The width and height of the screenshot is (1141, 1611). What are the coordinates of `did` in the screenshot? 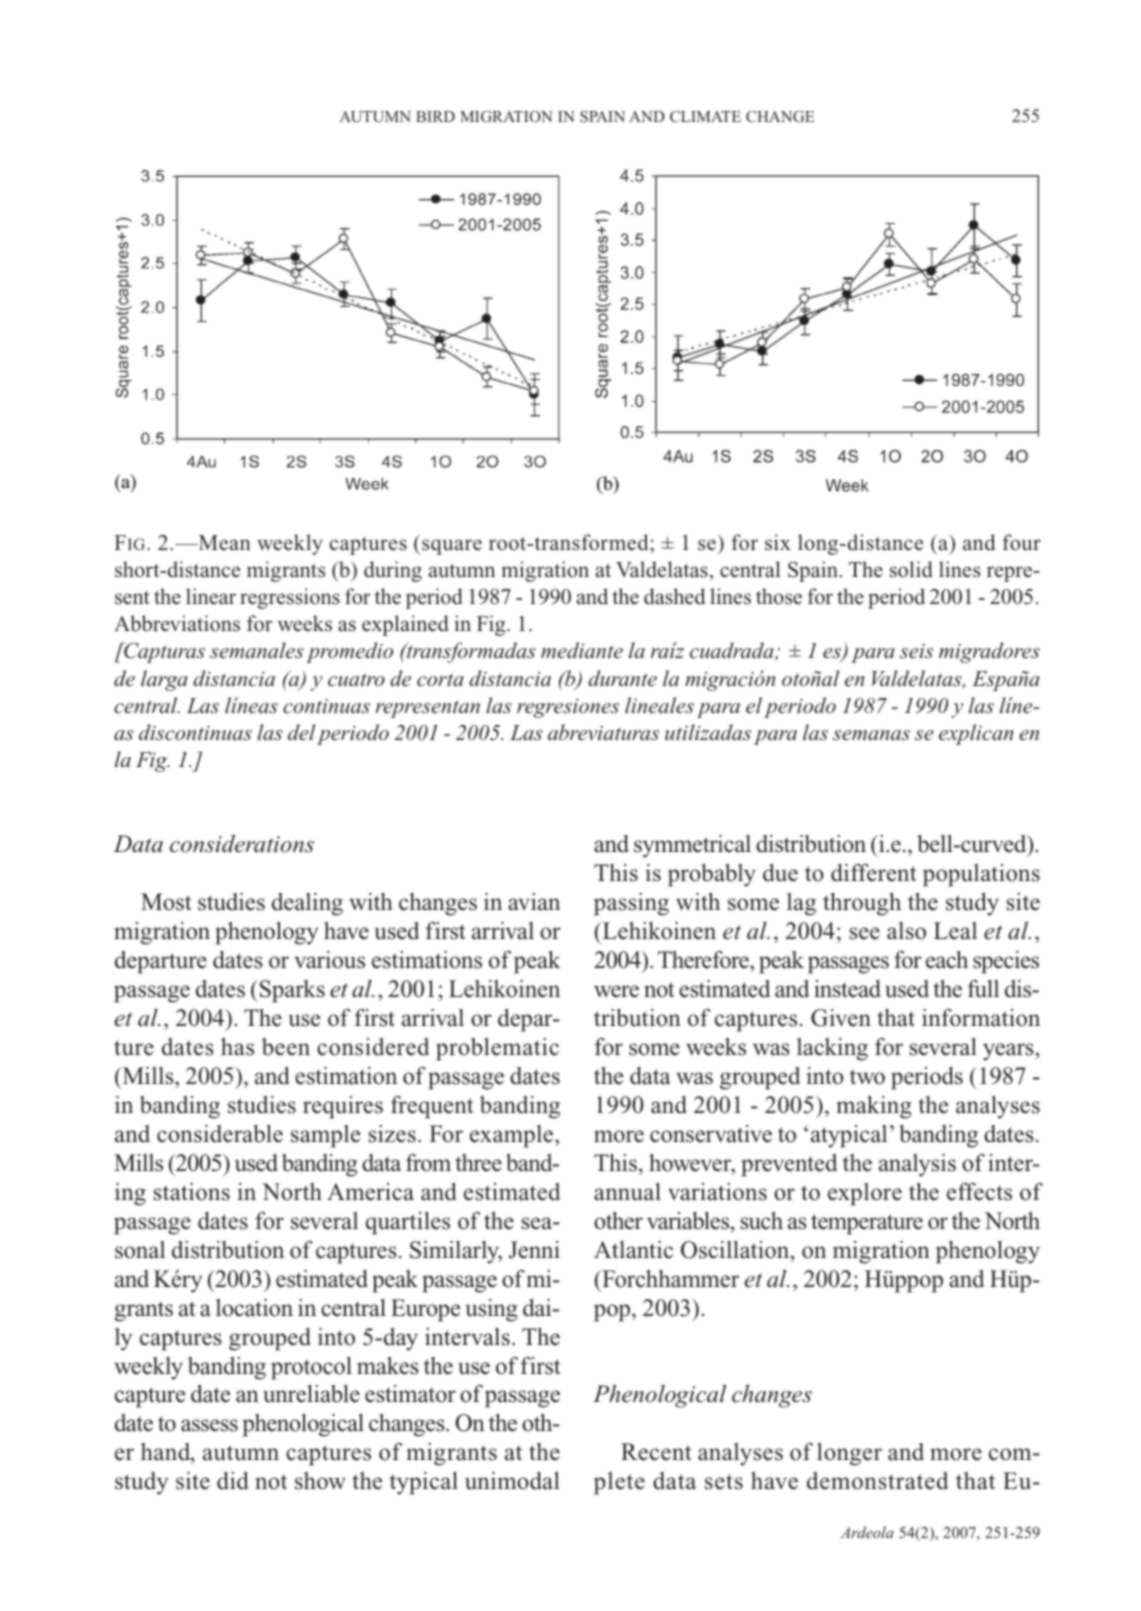 It's located at (233, 1481).
